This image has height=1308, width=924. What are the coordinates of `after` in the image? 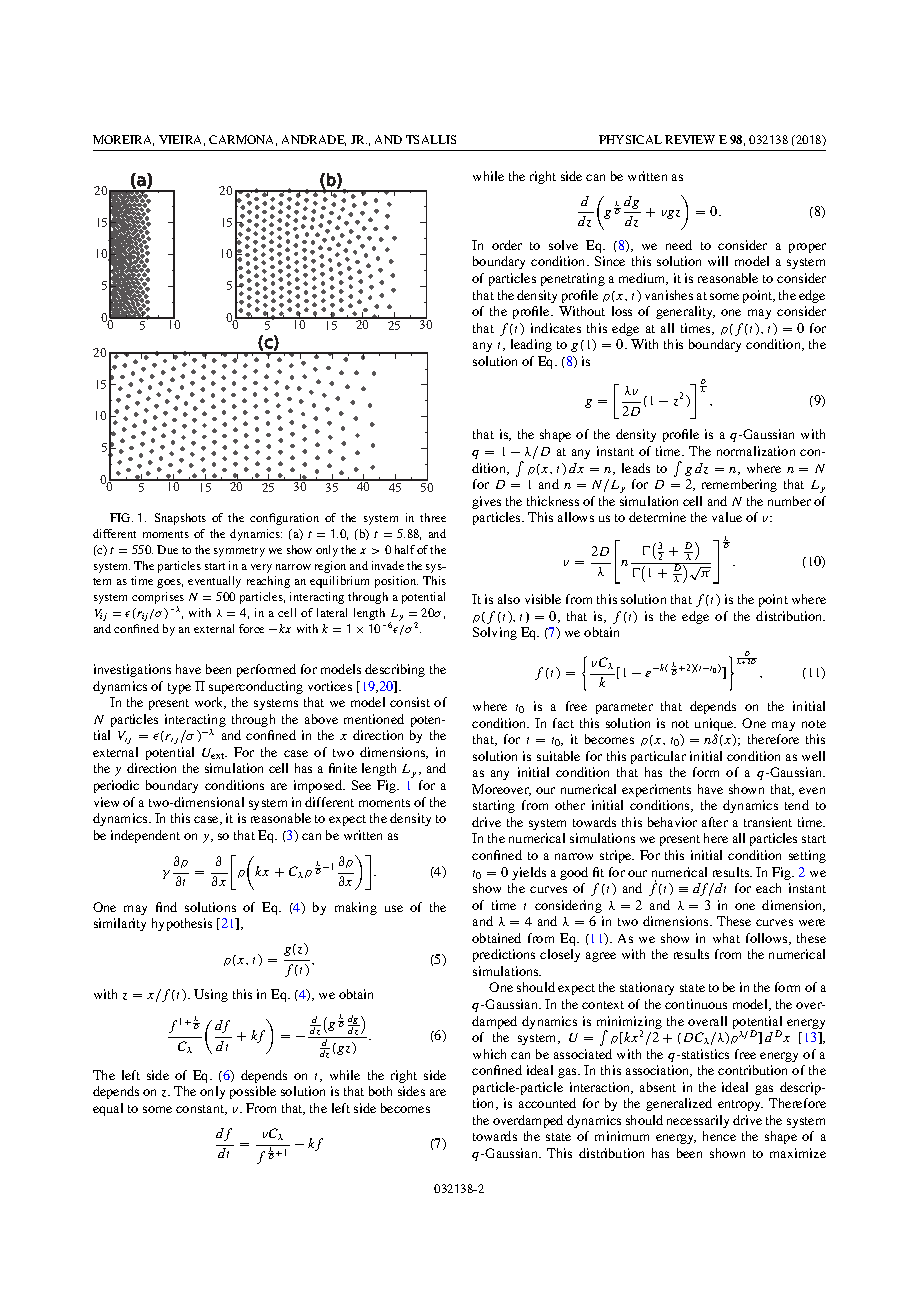 It's located at (715, 822).
